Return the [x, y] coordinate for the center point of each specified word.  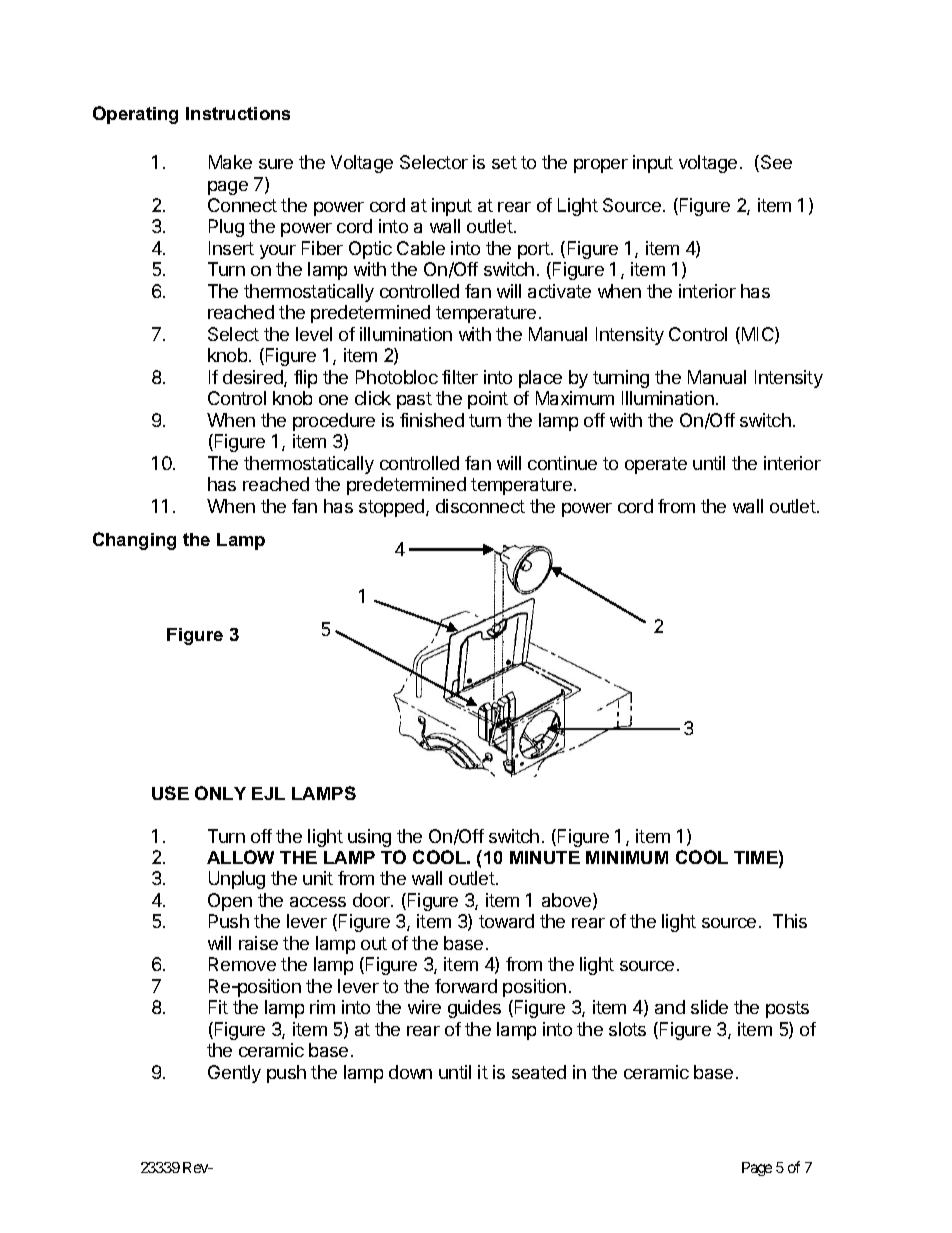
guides [474, 1009]
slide [709, 1007]
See [776, 162]
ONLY [220, 793]
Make [230, 162]
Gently [234, 1074]
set [504, 162]
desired [254, 378]
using [369, 838]
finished [432, 420]
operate [656, 465]
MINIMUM [627, 857]
